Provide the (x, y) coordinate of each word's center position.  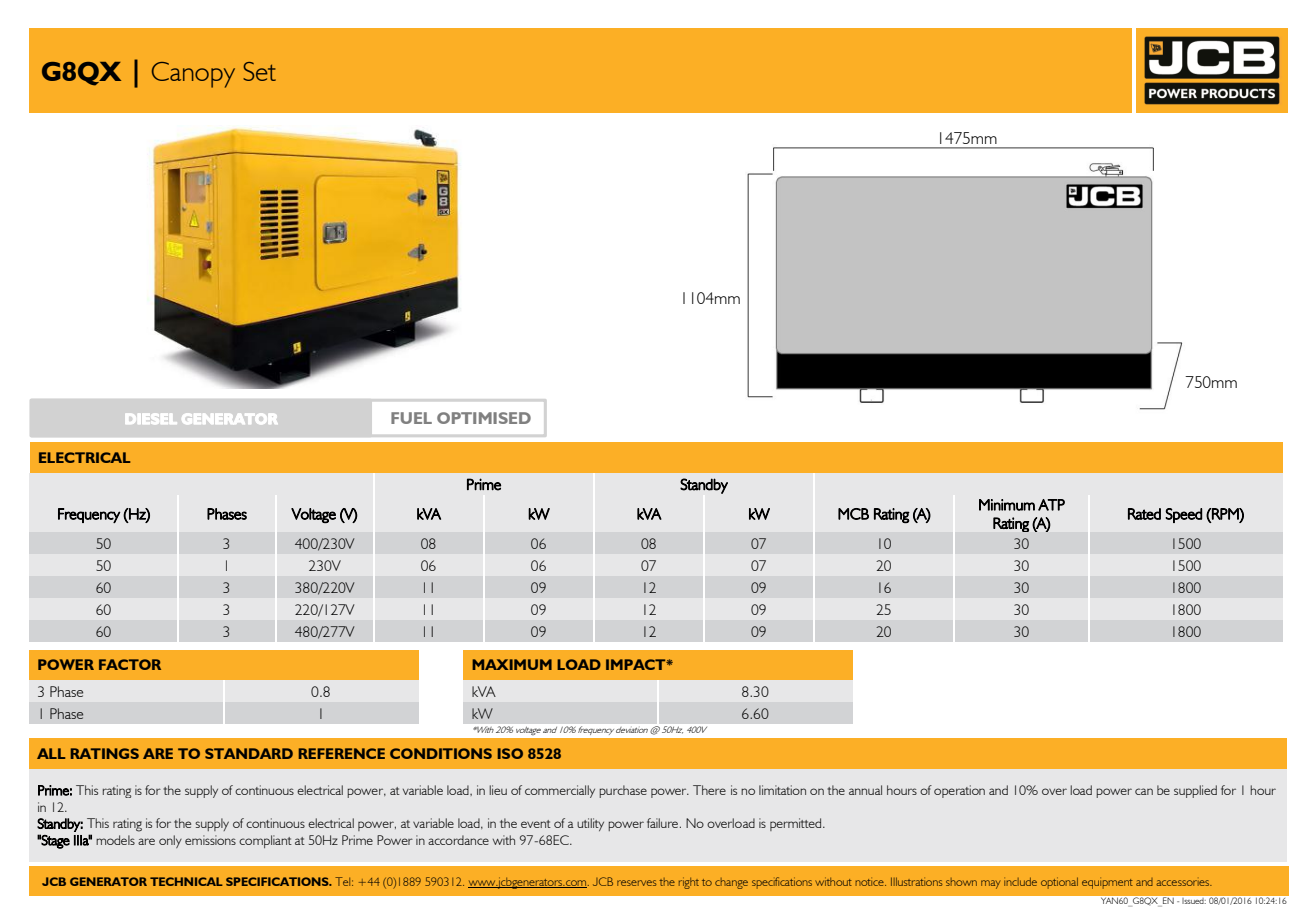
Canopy (193, 75)
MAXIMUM (512, 664)
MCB (853, 514)
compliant (265, 841)
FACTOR (130, 664)
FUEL (411, 418)
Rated (1144, 514)
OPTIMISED (484, 418)
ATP (1051, 505)
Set (259, 71)
